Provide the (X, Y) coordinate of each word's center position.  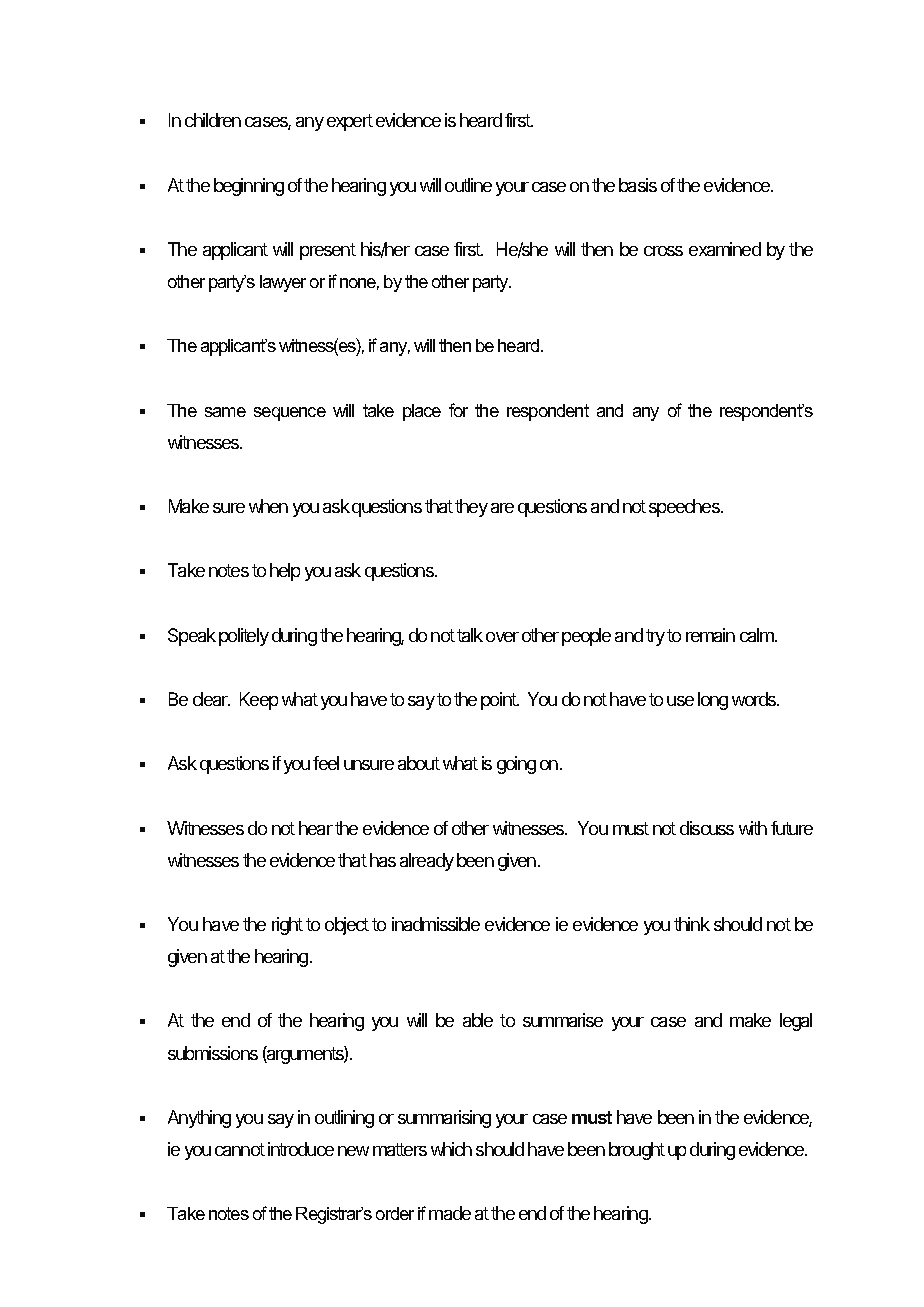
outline (468, 185)
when (268, 506)
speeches (685, 508)
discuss (707, 828)
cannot (240, 1149)
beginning (249, 187)
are (502, 508)
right (287, 926)
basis (638, 185)
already (427, 862)
